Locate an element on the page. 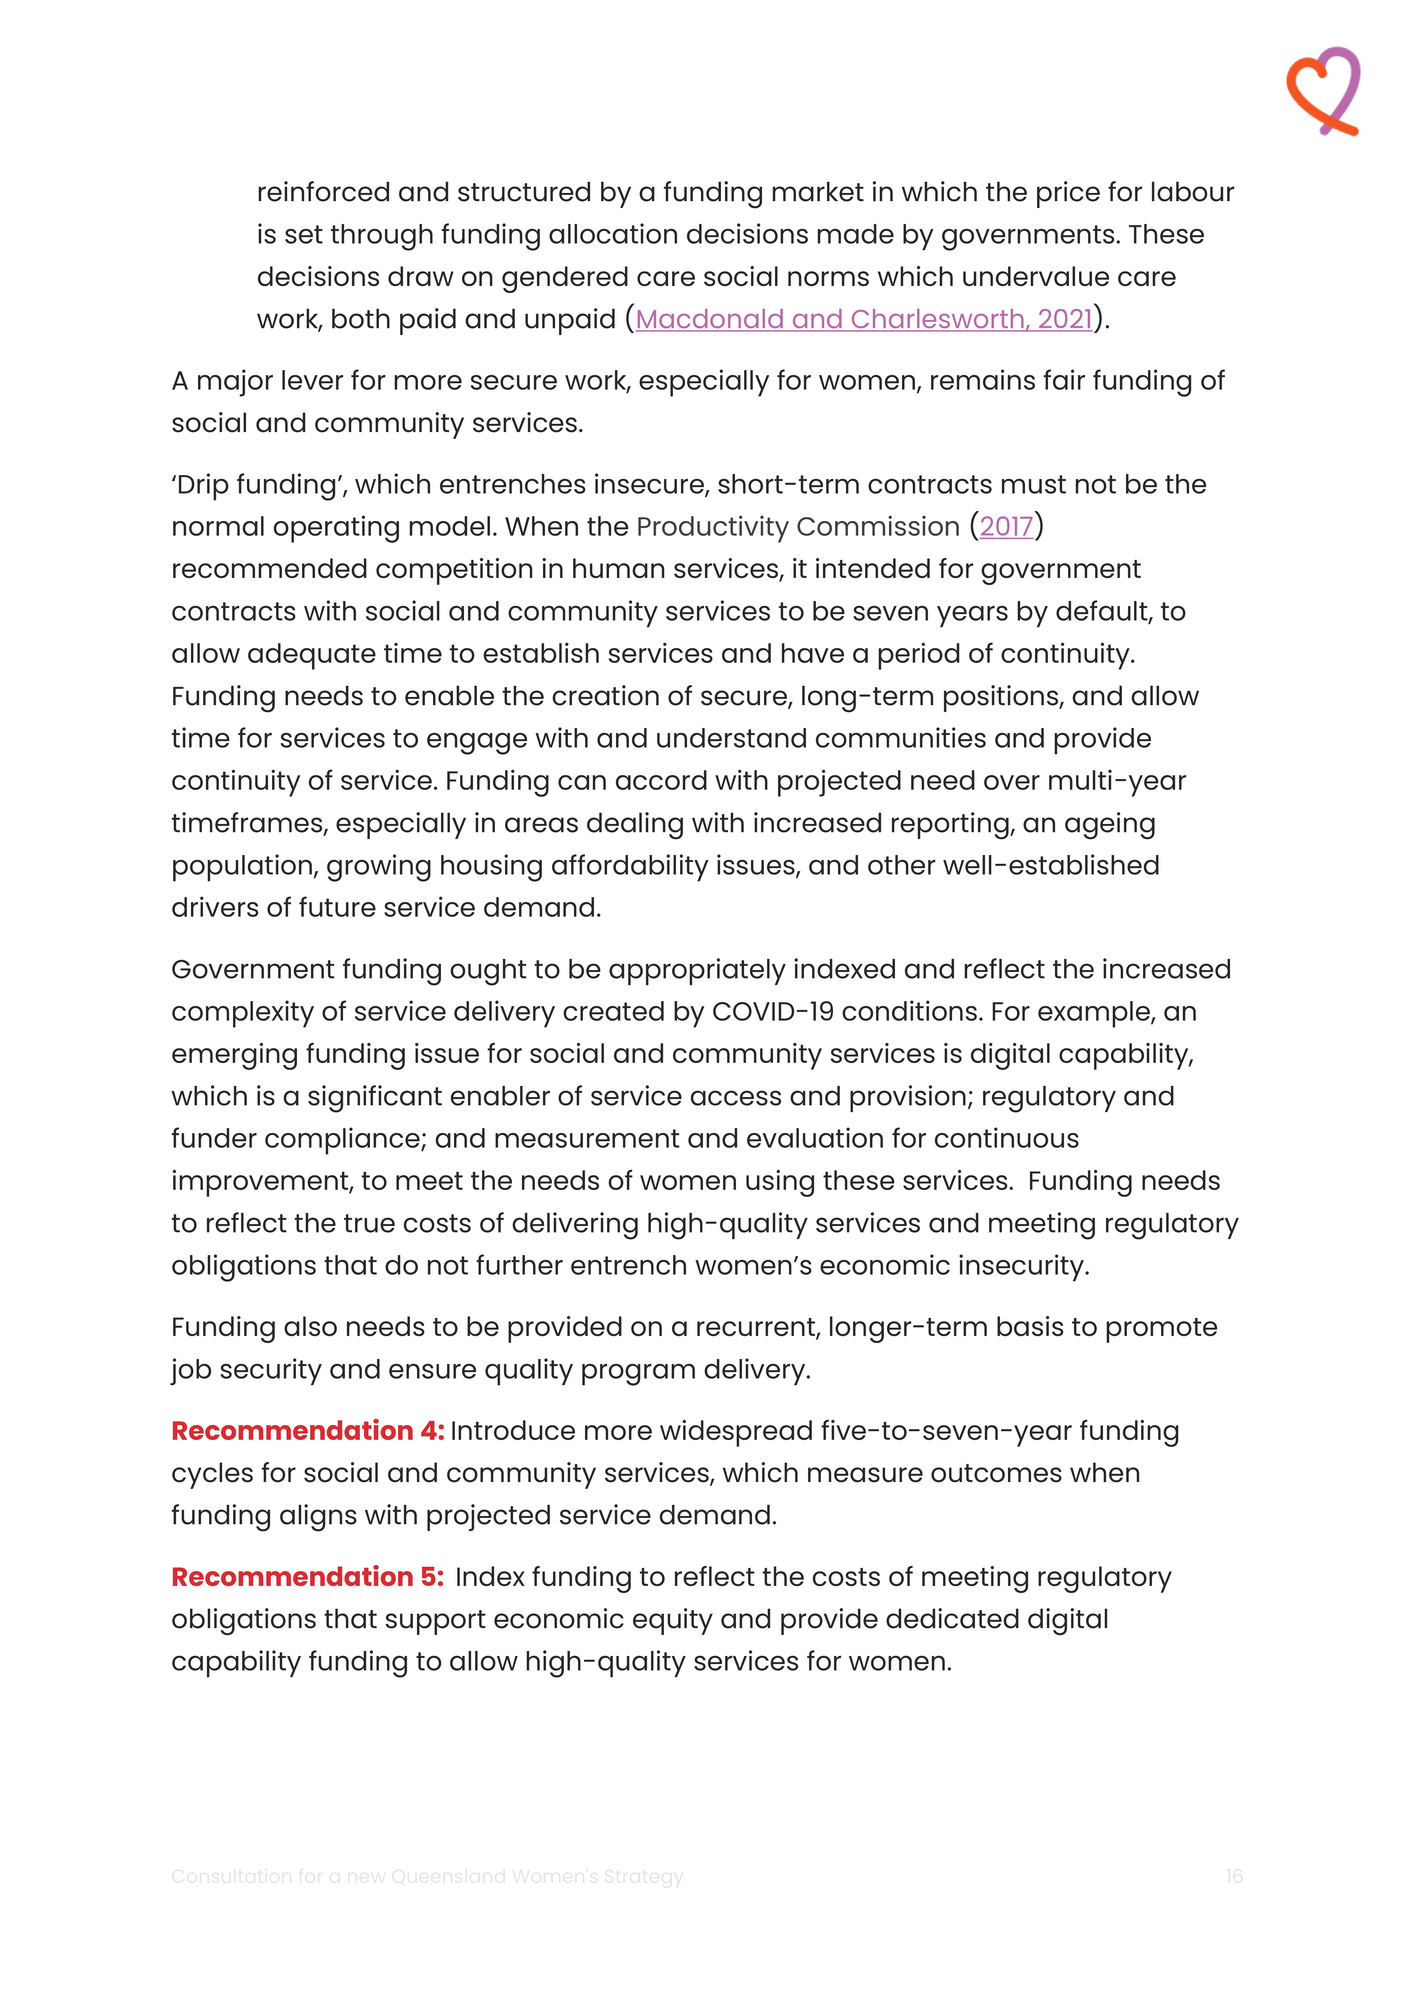 This page has height=2002, width=1415. equity is located at coordinates (673, 1621).
